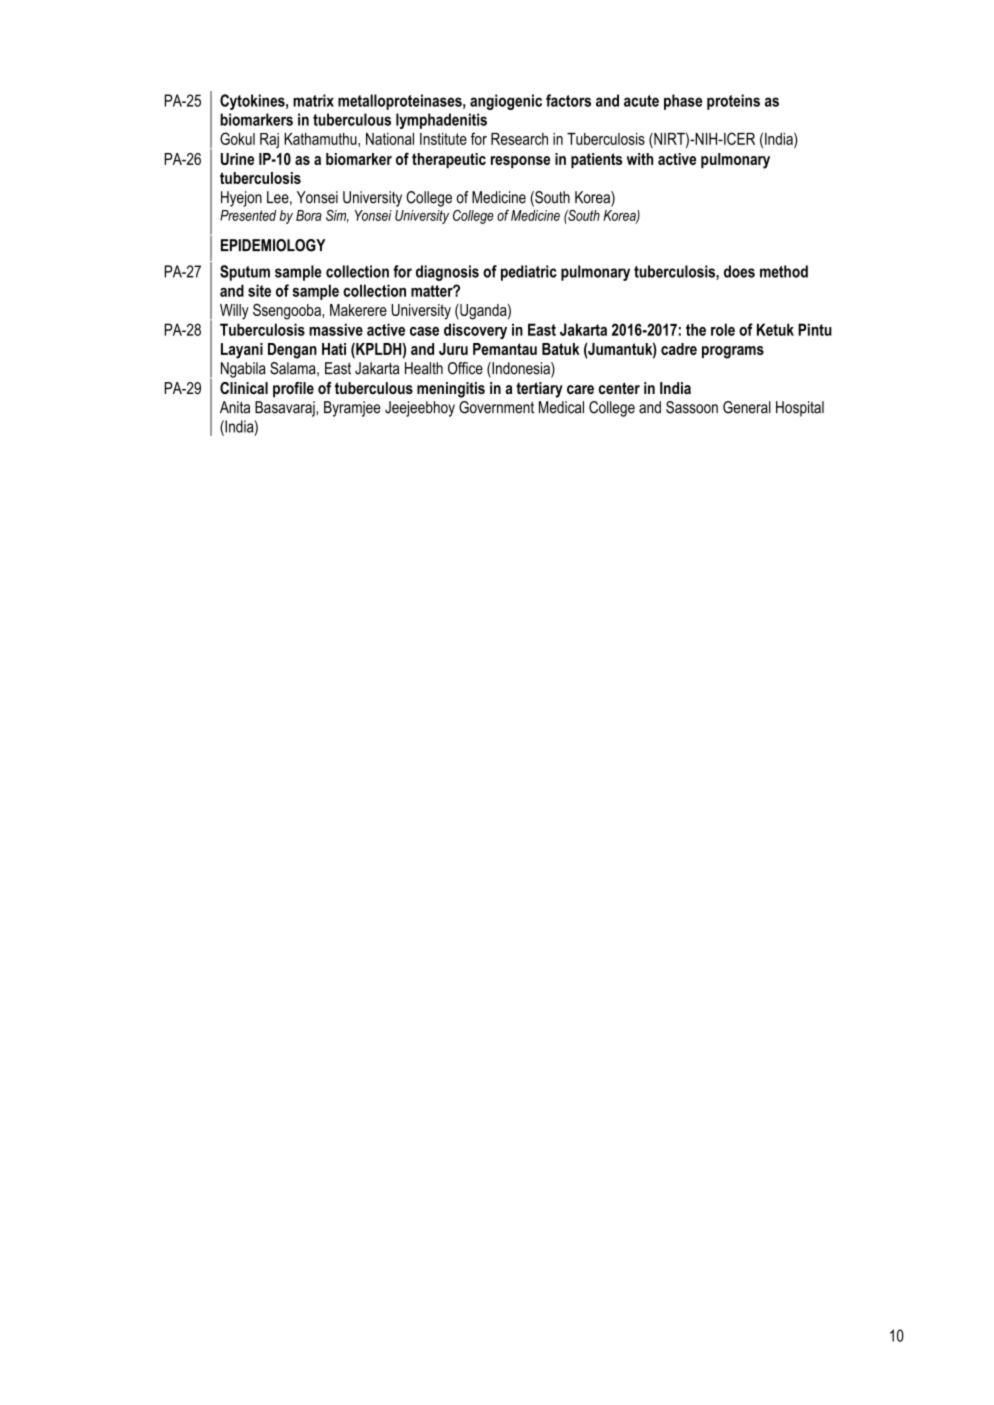  Describe the element at coordinates (640, 159) in the screenshot. I see `with` at that location.
